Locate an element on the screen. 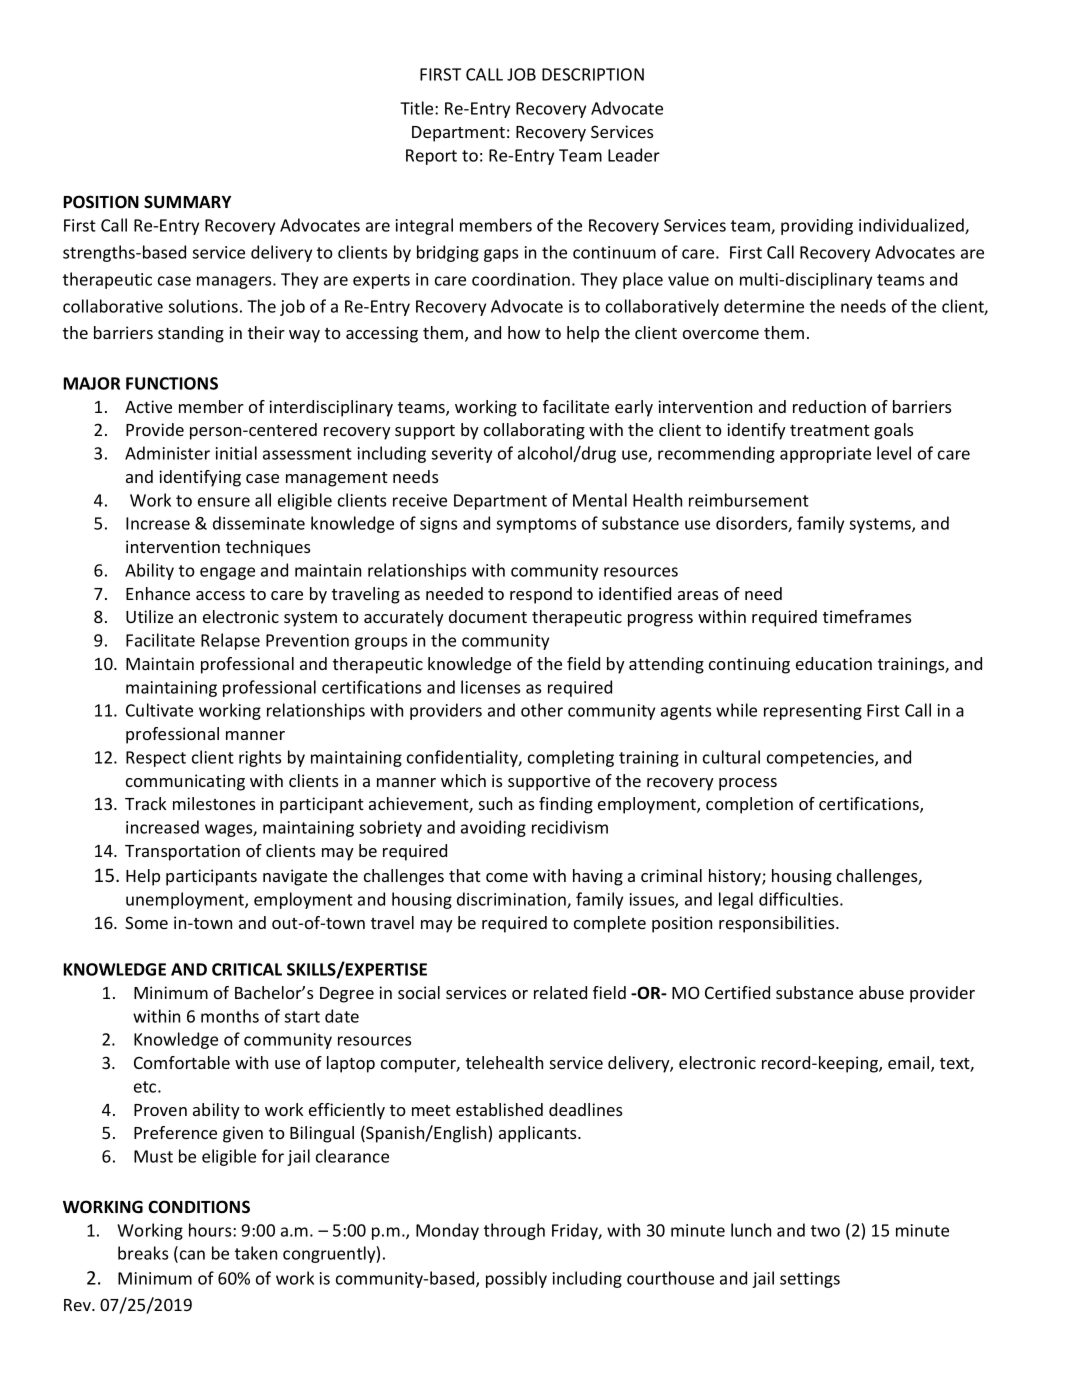 The height and width of the screenshot is (1379, 1065). CRITICAL is located at coordinates (247, 969).
